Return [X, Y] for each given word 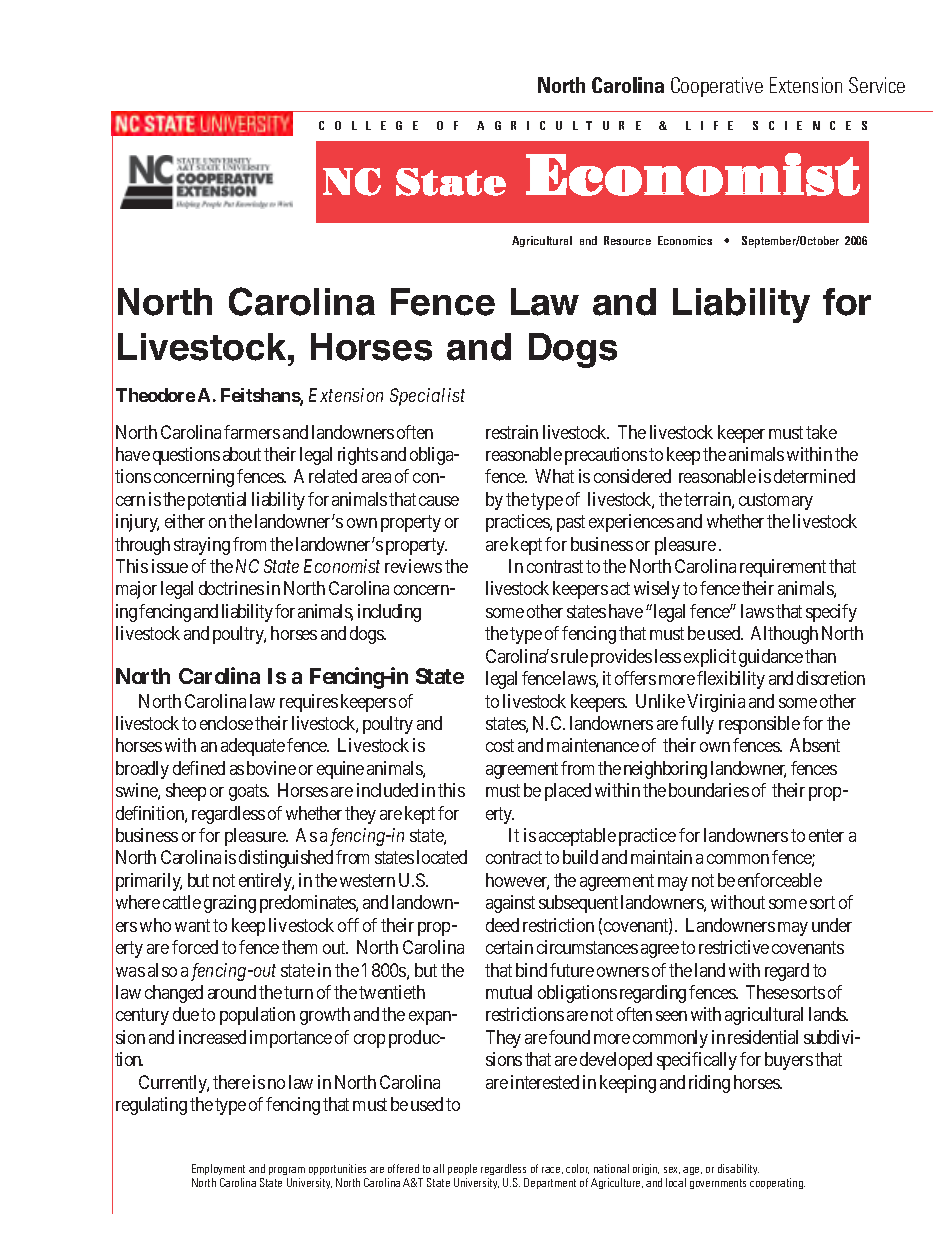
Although [784, 635]
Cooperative [717, 87]
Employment [218, 1171]
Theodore [155, 395]
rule [574, 656]
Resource [627, 240]
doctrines [231, 588]
